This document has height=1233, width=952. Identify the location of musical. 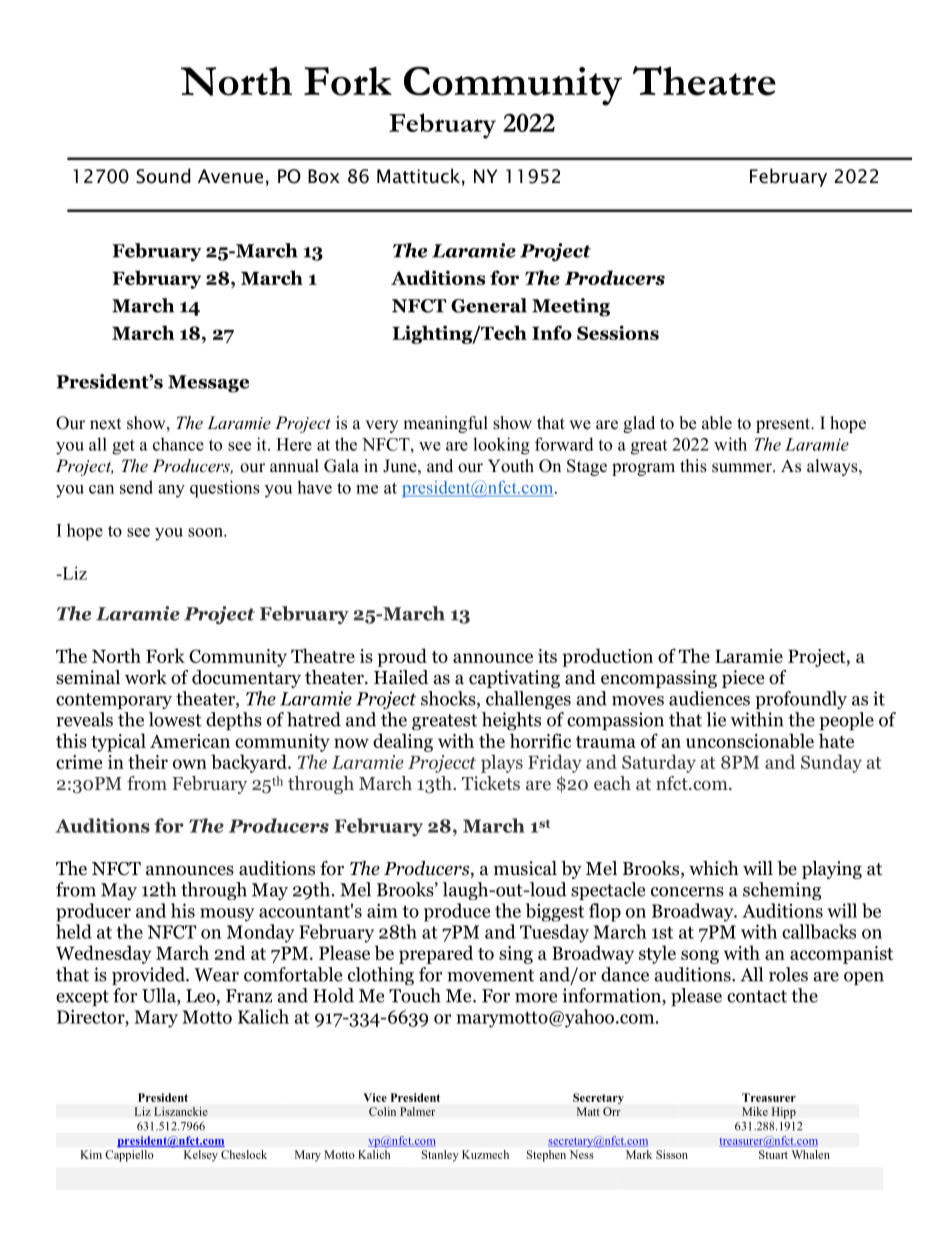
(525, 868).
